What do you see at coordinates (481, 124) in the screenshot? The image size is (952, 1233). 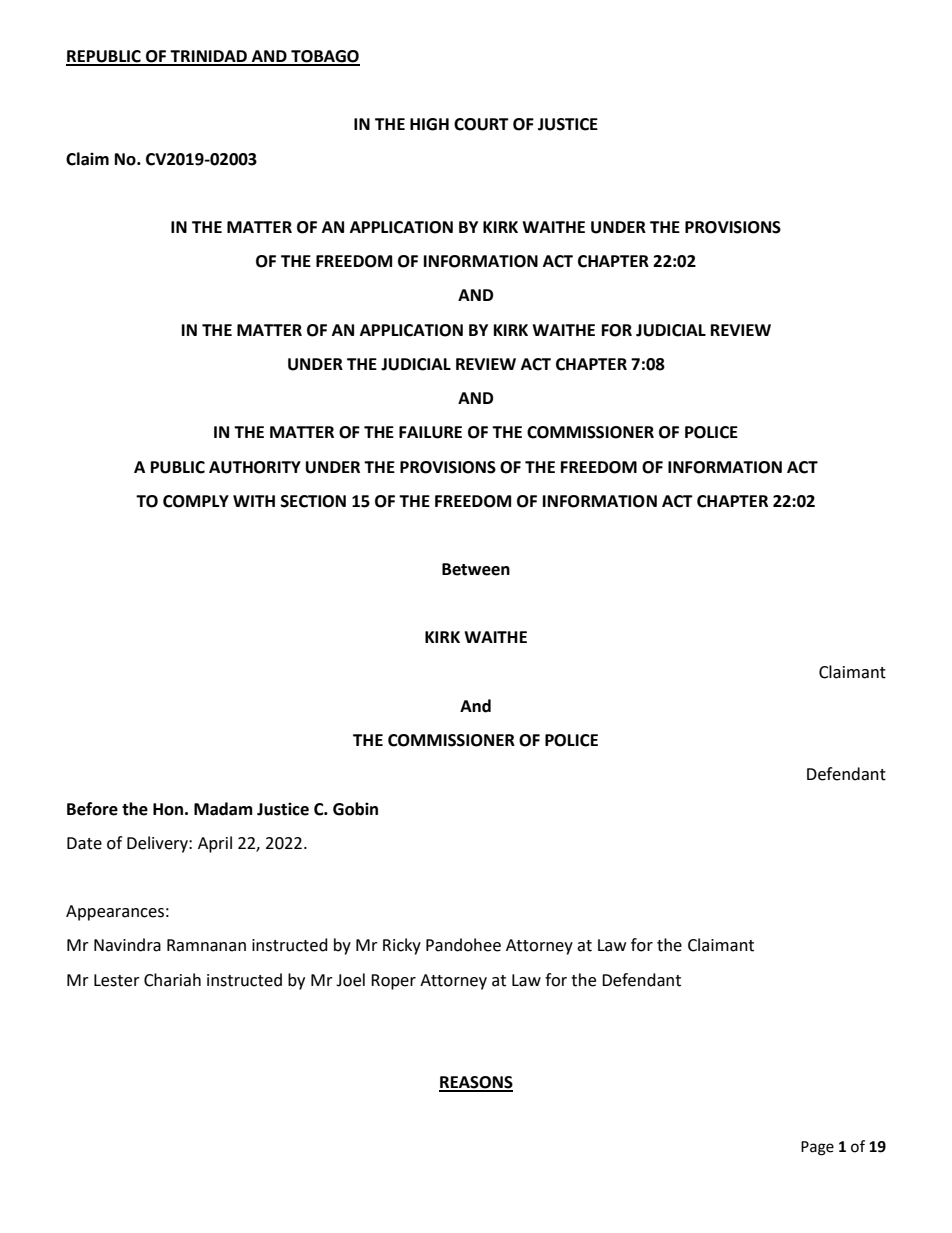 I see `COURT` at bounding box center [481, 124].
